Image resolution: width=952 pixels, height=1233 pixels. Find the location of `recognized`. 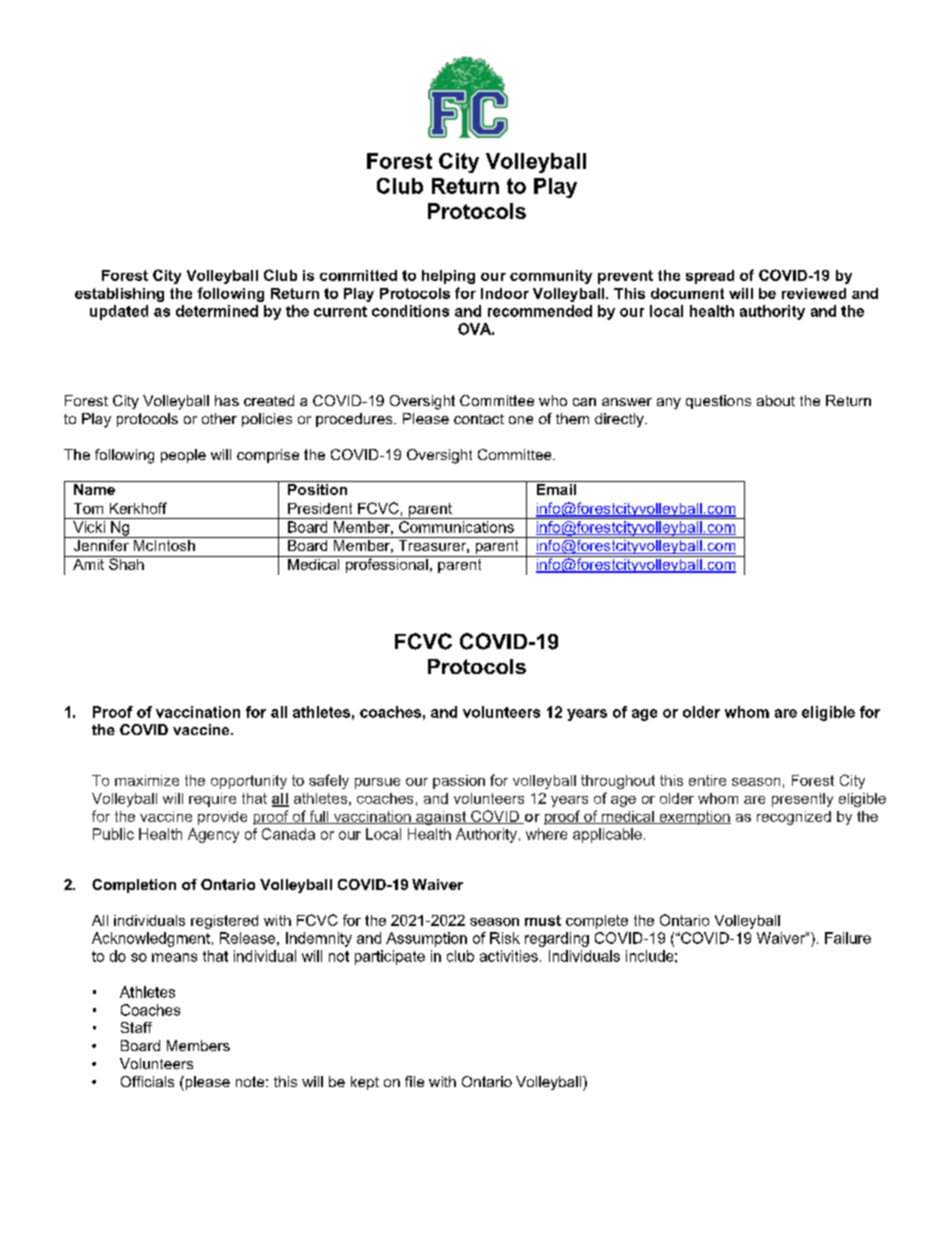

recognized is located at coordinates (794, 818).
